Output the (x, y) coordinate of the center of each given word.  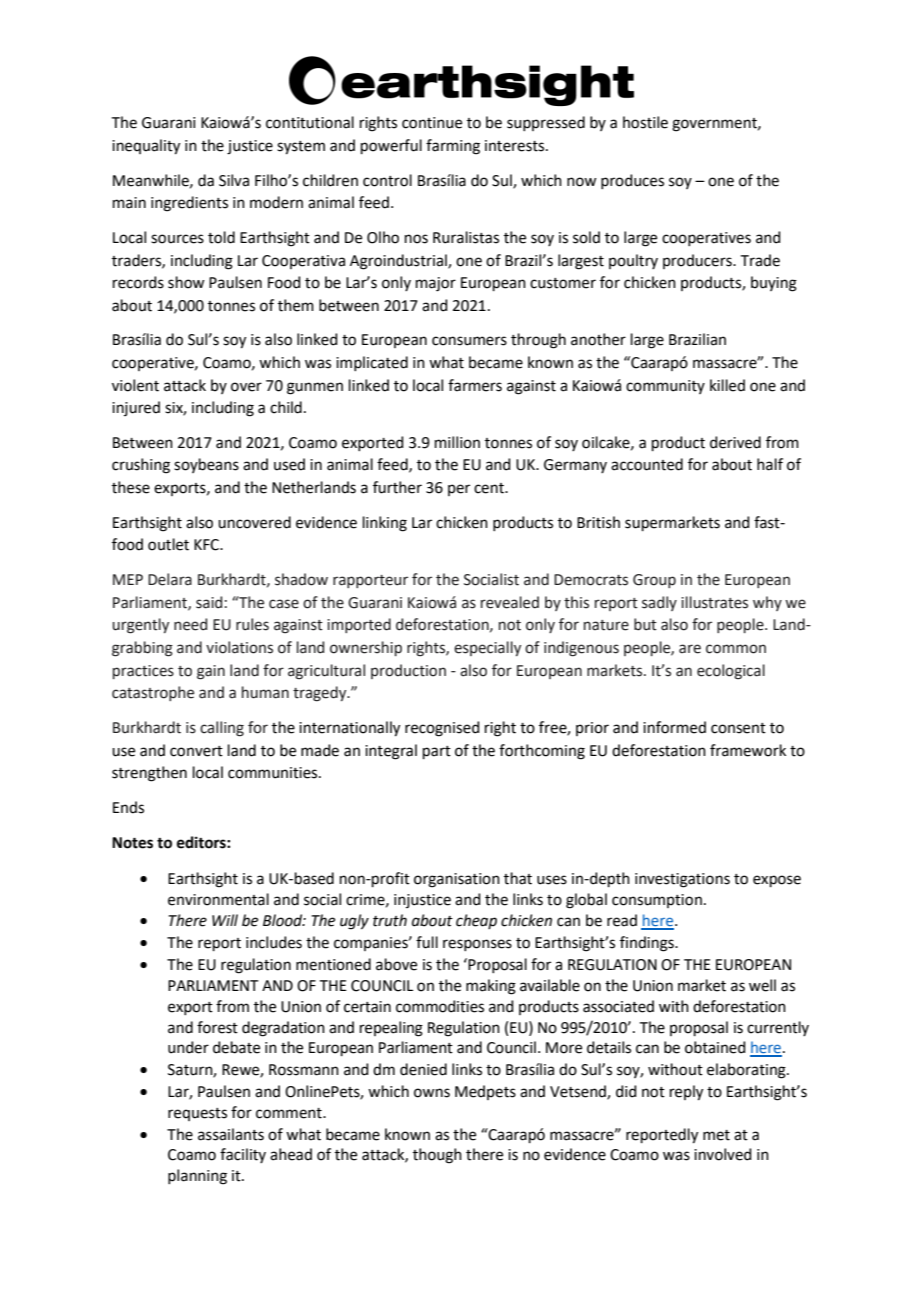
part (437, 752)
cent (490, 488)
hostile (645, 122)
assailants (231, 1134)
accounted (647, 464)
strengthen (149, 774)
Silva (234, 180)
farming (453, 147)
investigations (682, 880)
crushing (141, 466)
